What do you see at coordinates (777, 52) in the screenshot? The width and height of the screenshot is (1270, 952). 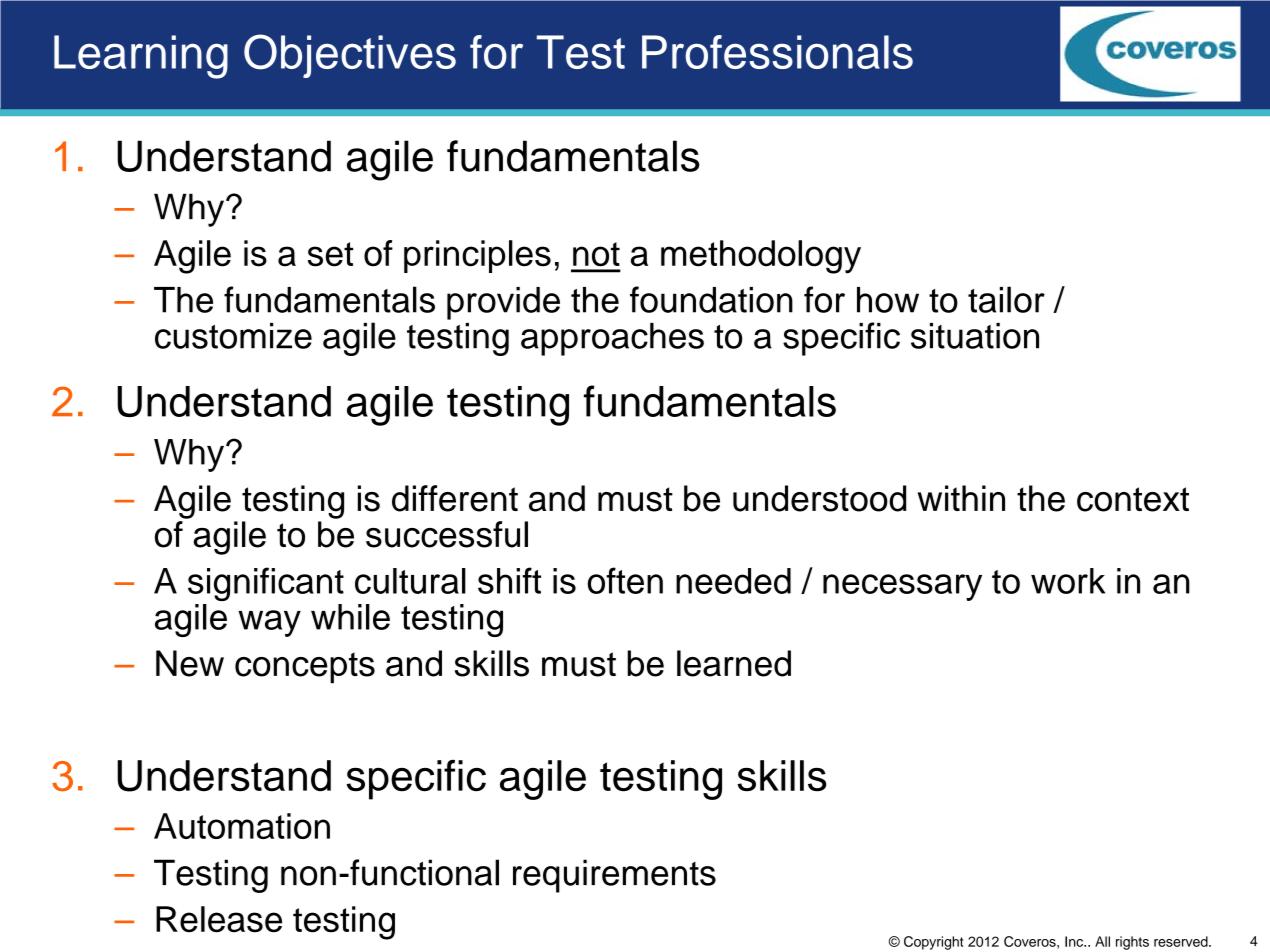 I see `Professionals` at bounding box center [777, 52].
